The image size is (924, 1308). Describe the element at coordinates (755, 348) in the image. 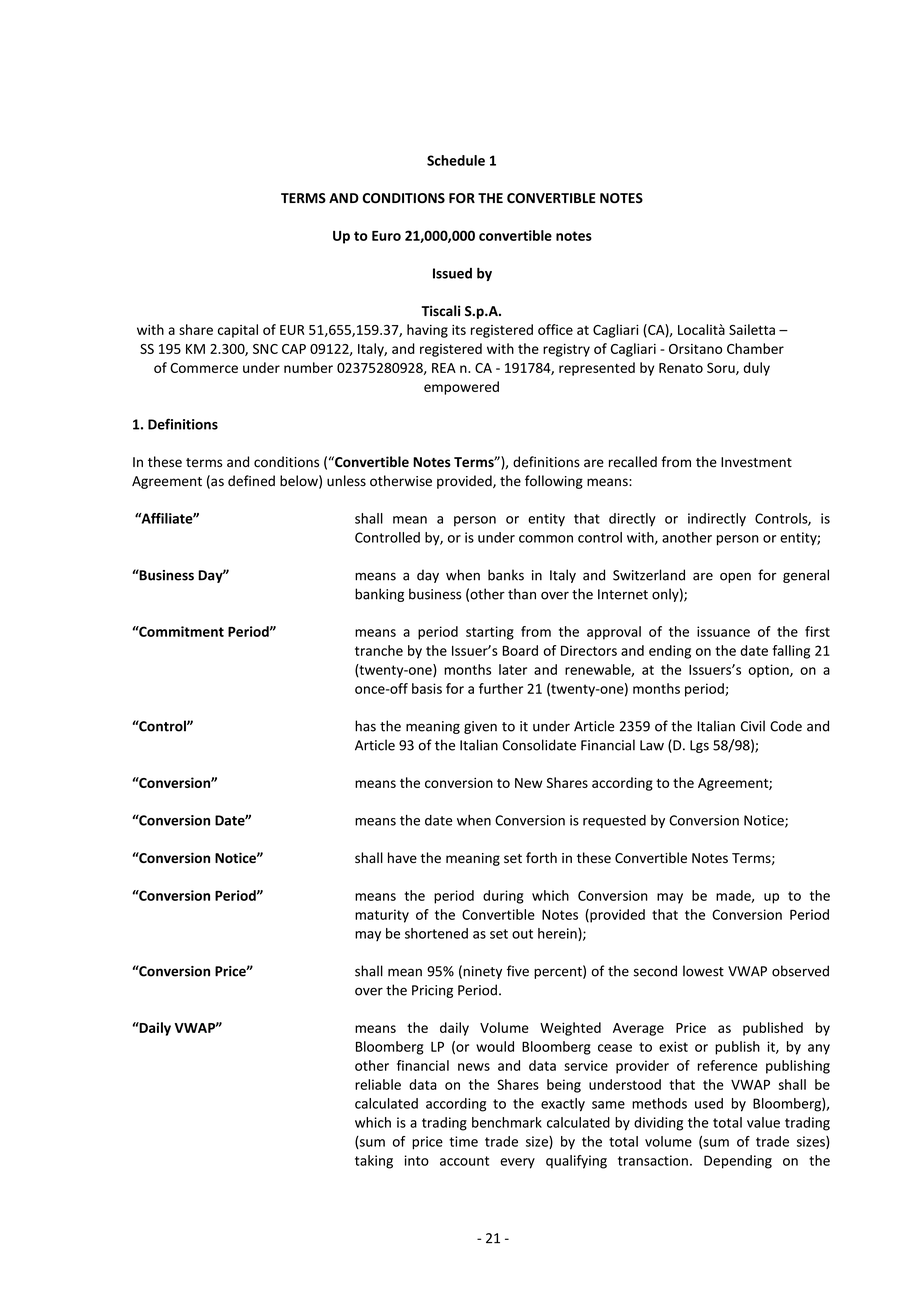

I see `Chamber` at that location.
